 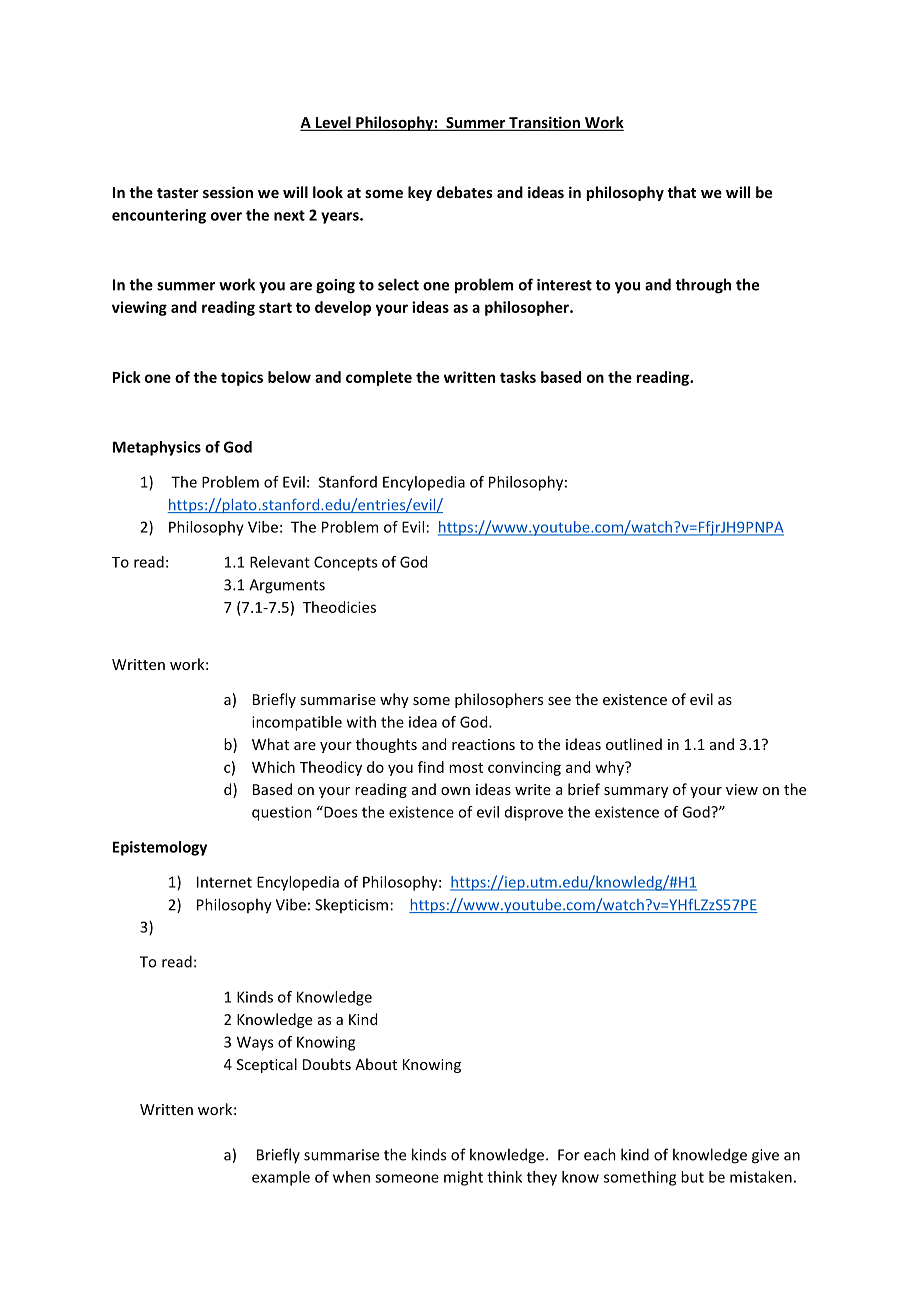 What do you see at coordinates (636, 792) in the screenshot?
I see `summary` at bounding box center [636, 792].
